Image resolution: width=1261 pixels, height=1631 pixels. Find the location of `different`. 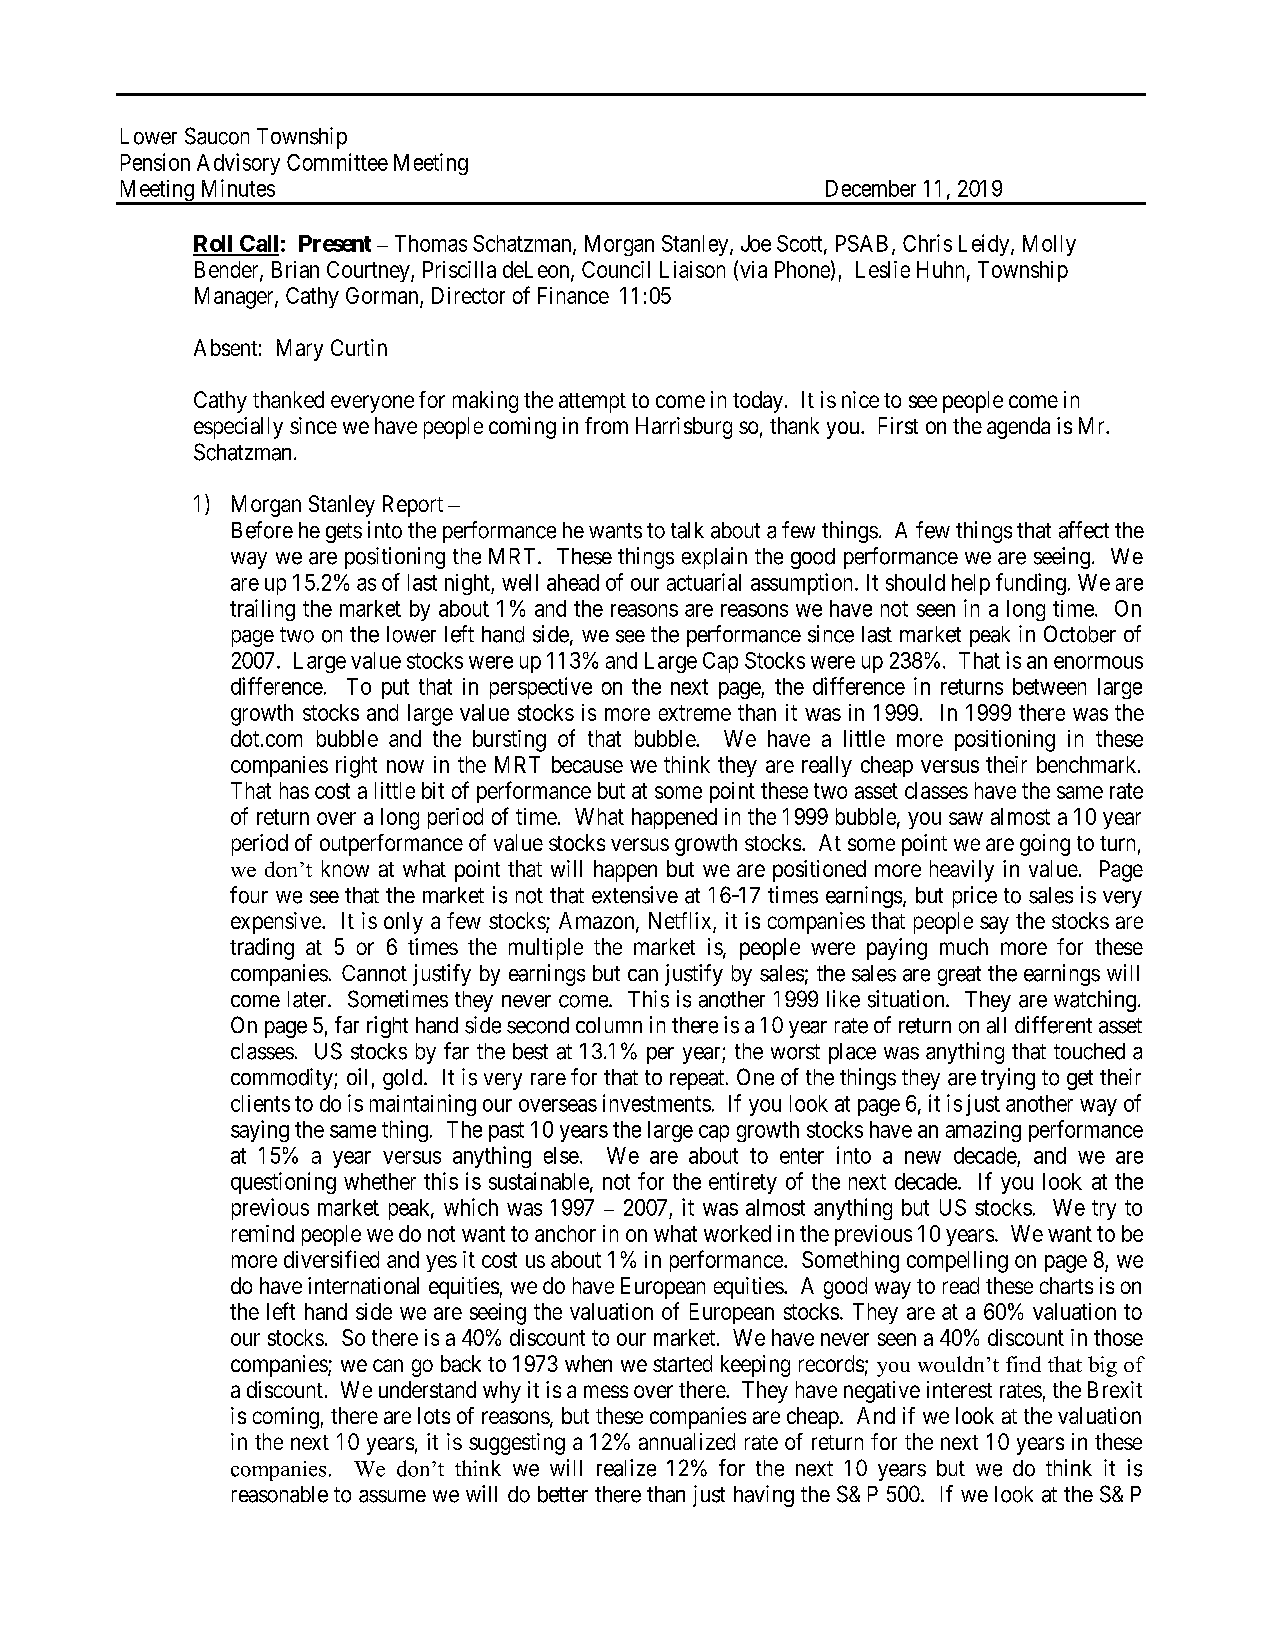

different is located at coordinates (1053, 1025).
